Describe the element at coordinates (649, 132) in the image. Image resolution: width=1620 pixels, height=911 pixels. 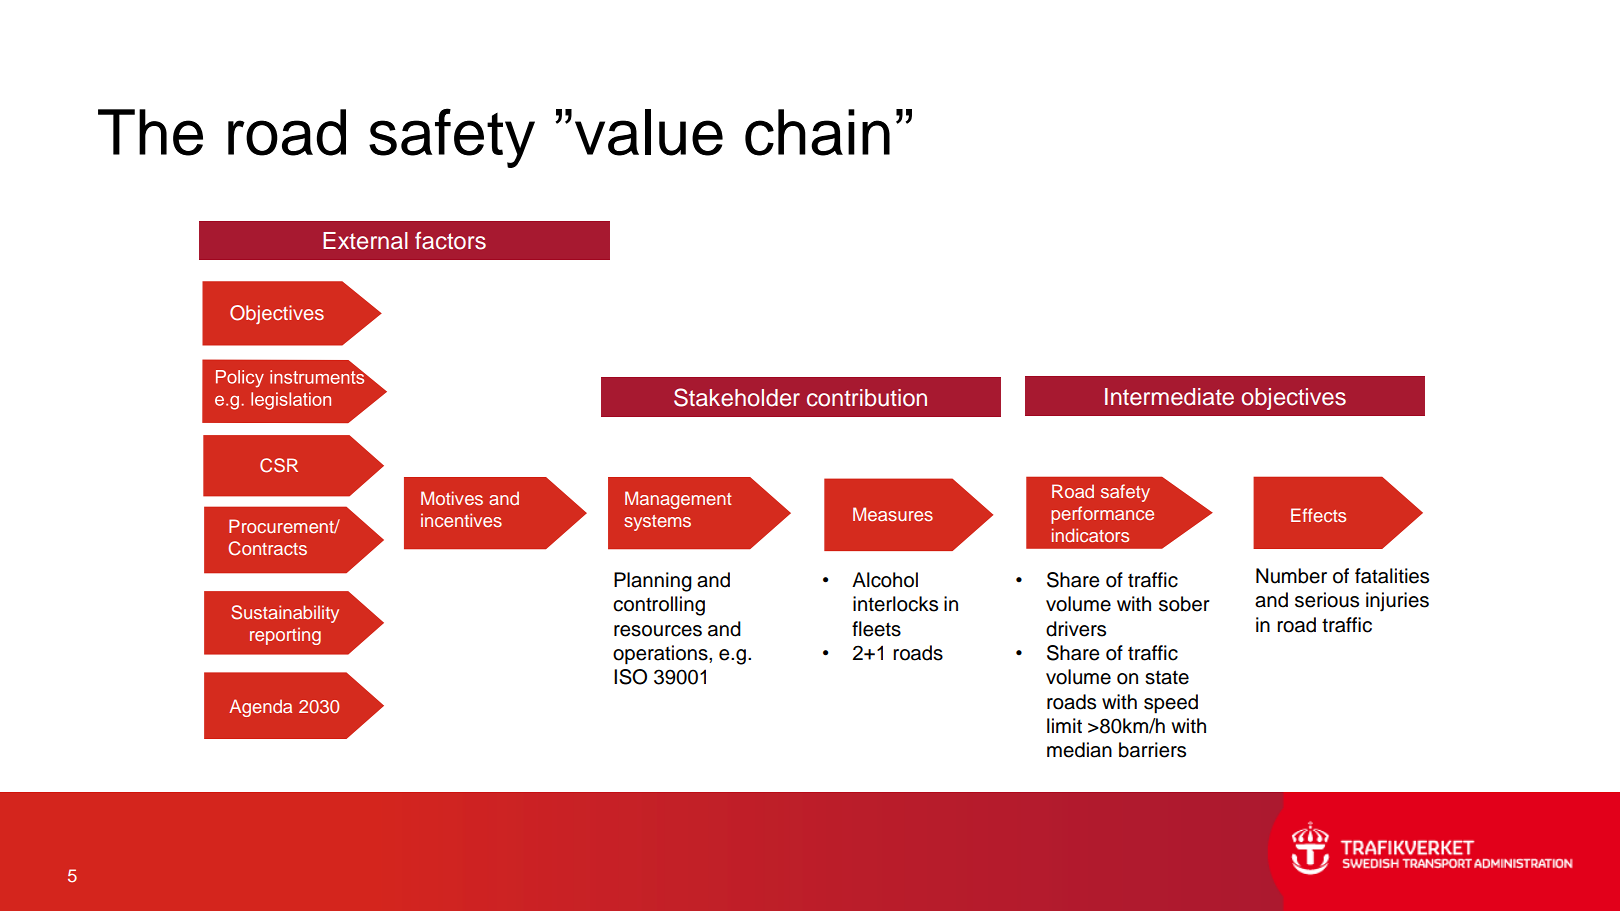
I see `value` at that location.
